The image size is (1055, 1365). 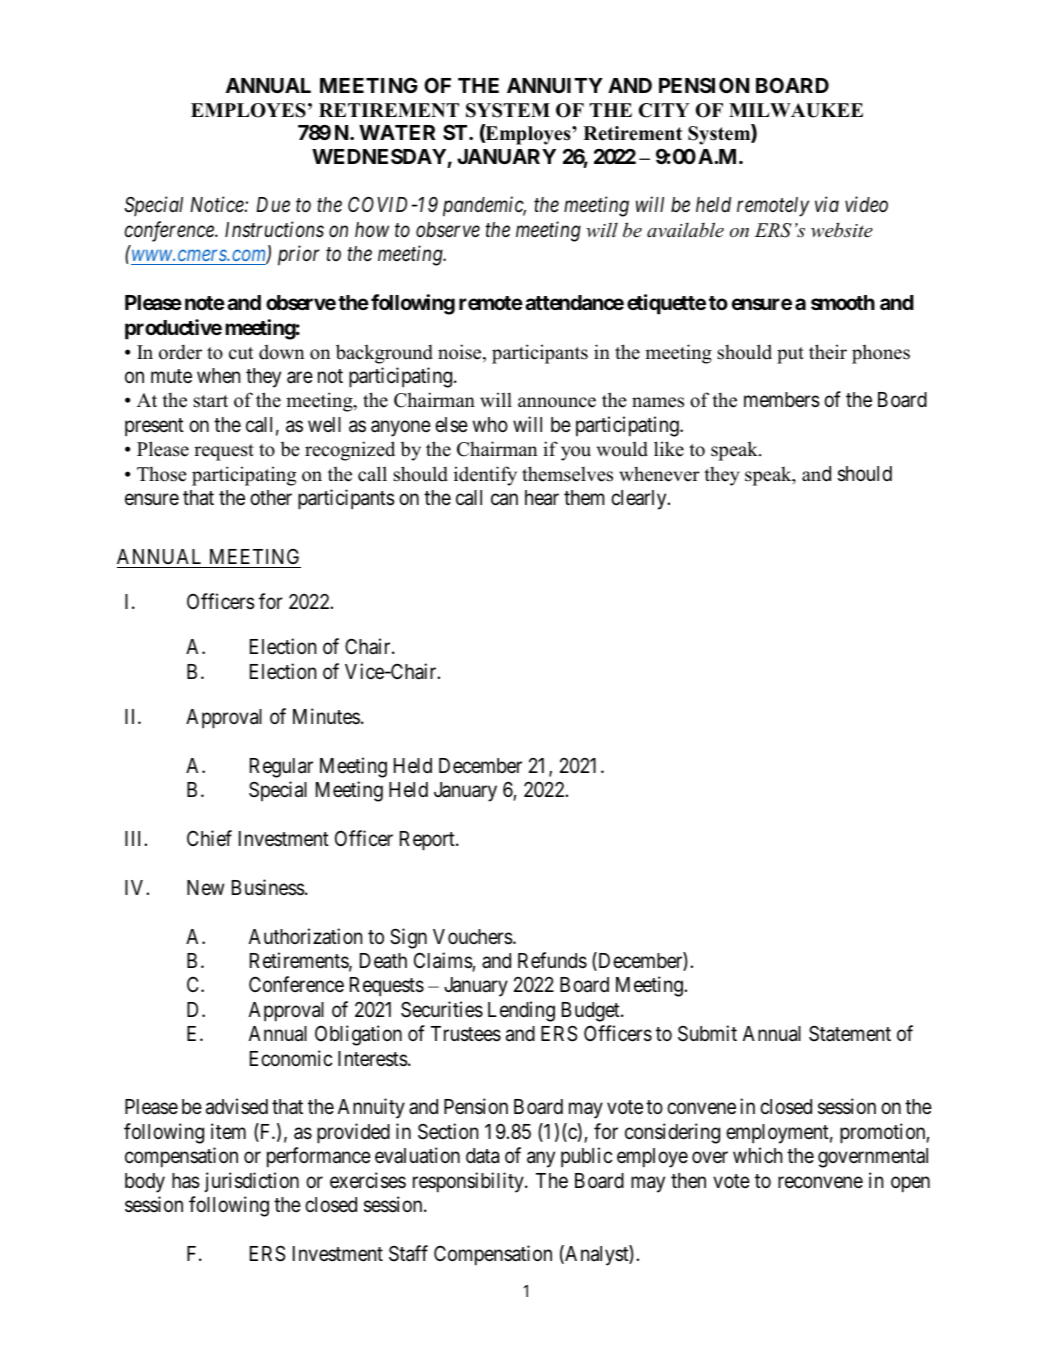 I want to click on clearly, so click(x=640, y=500).
